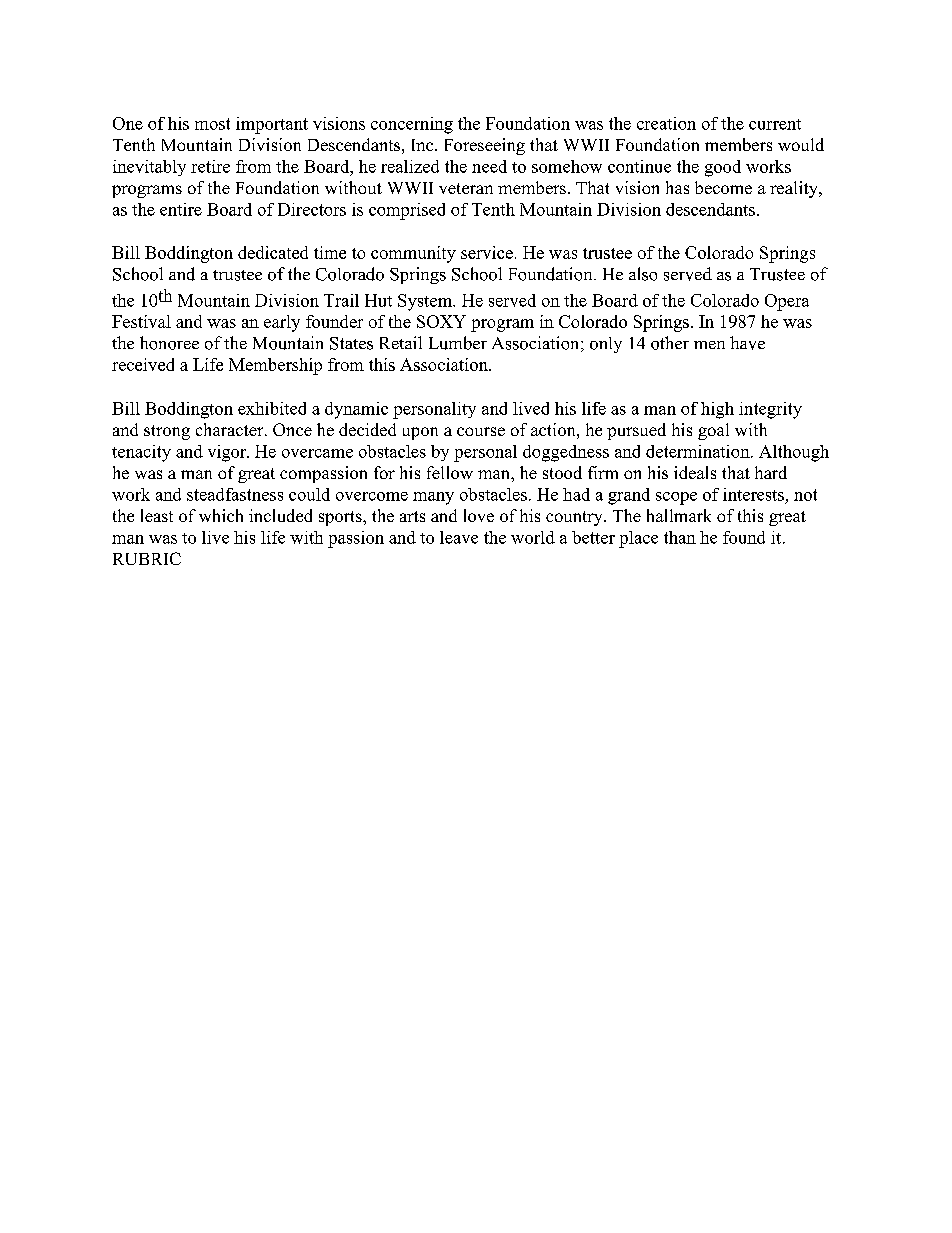  Describe the element at coordinates (485, 146) in the image. I see `Foreseeing` at that location.
